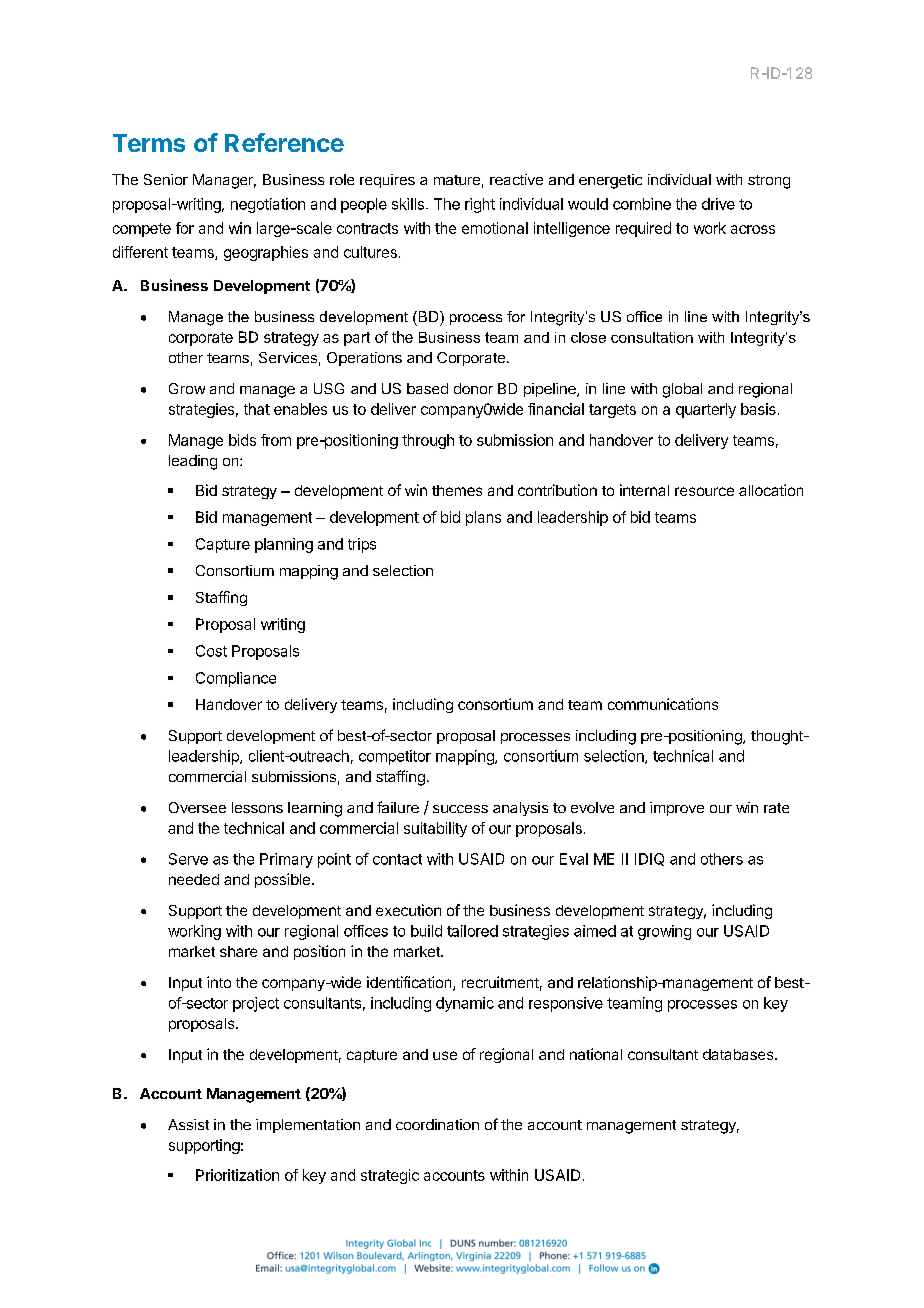  What do you see at coordinates (718, 204) in the page?
I see `drive` at bounding box center [718, 204].
